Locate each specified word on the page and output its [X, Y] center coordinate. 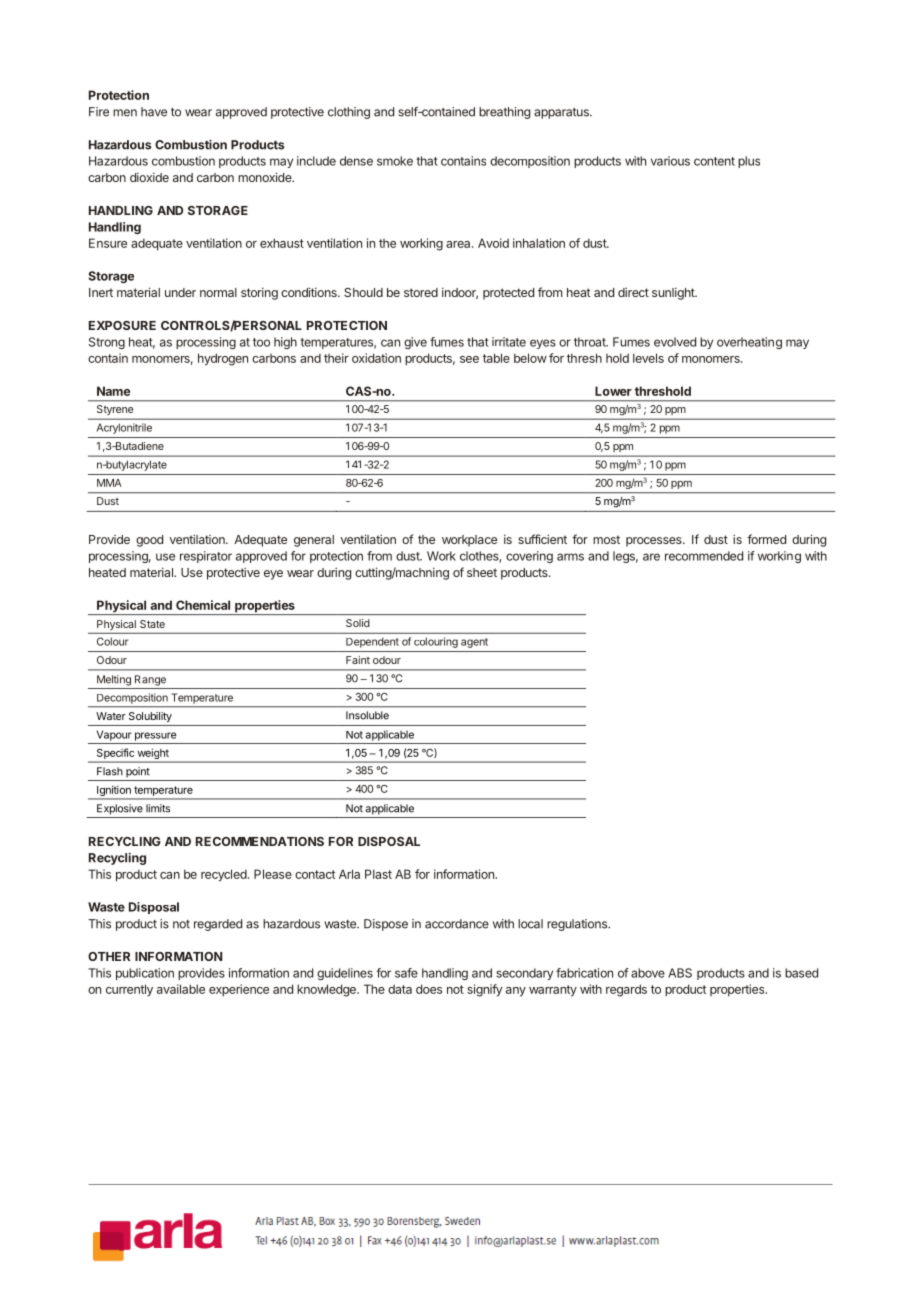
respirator [206, 557]
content [714, 161]
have [154, 112]
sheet [482, 572]
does [429, 989]
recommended [704, 556]
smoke [395, 161]
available [181, 989]
